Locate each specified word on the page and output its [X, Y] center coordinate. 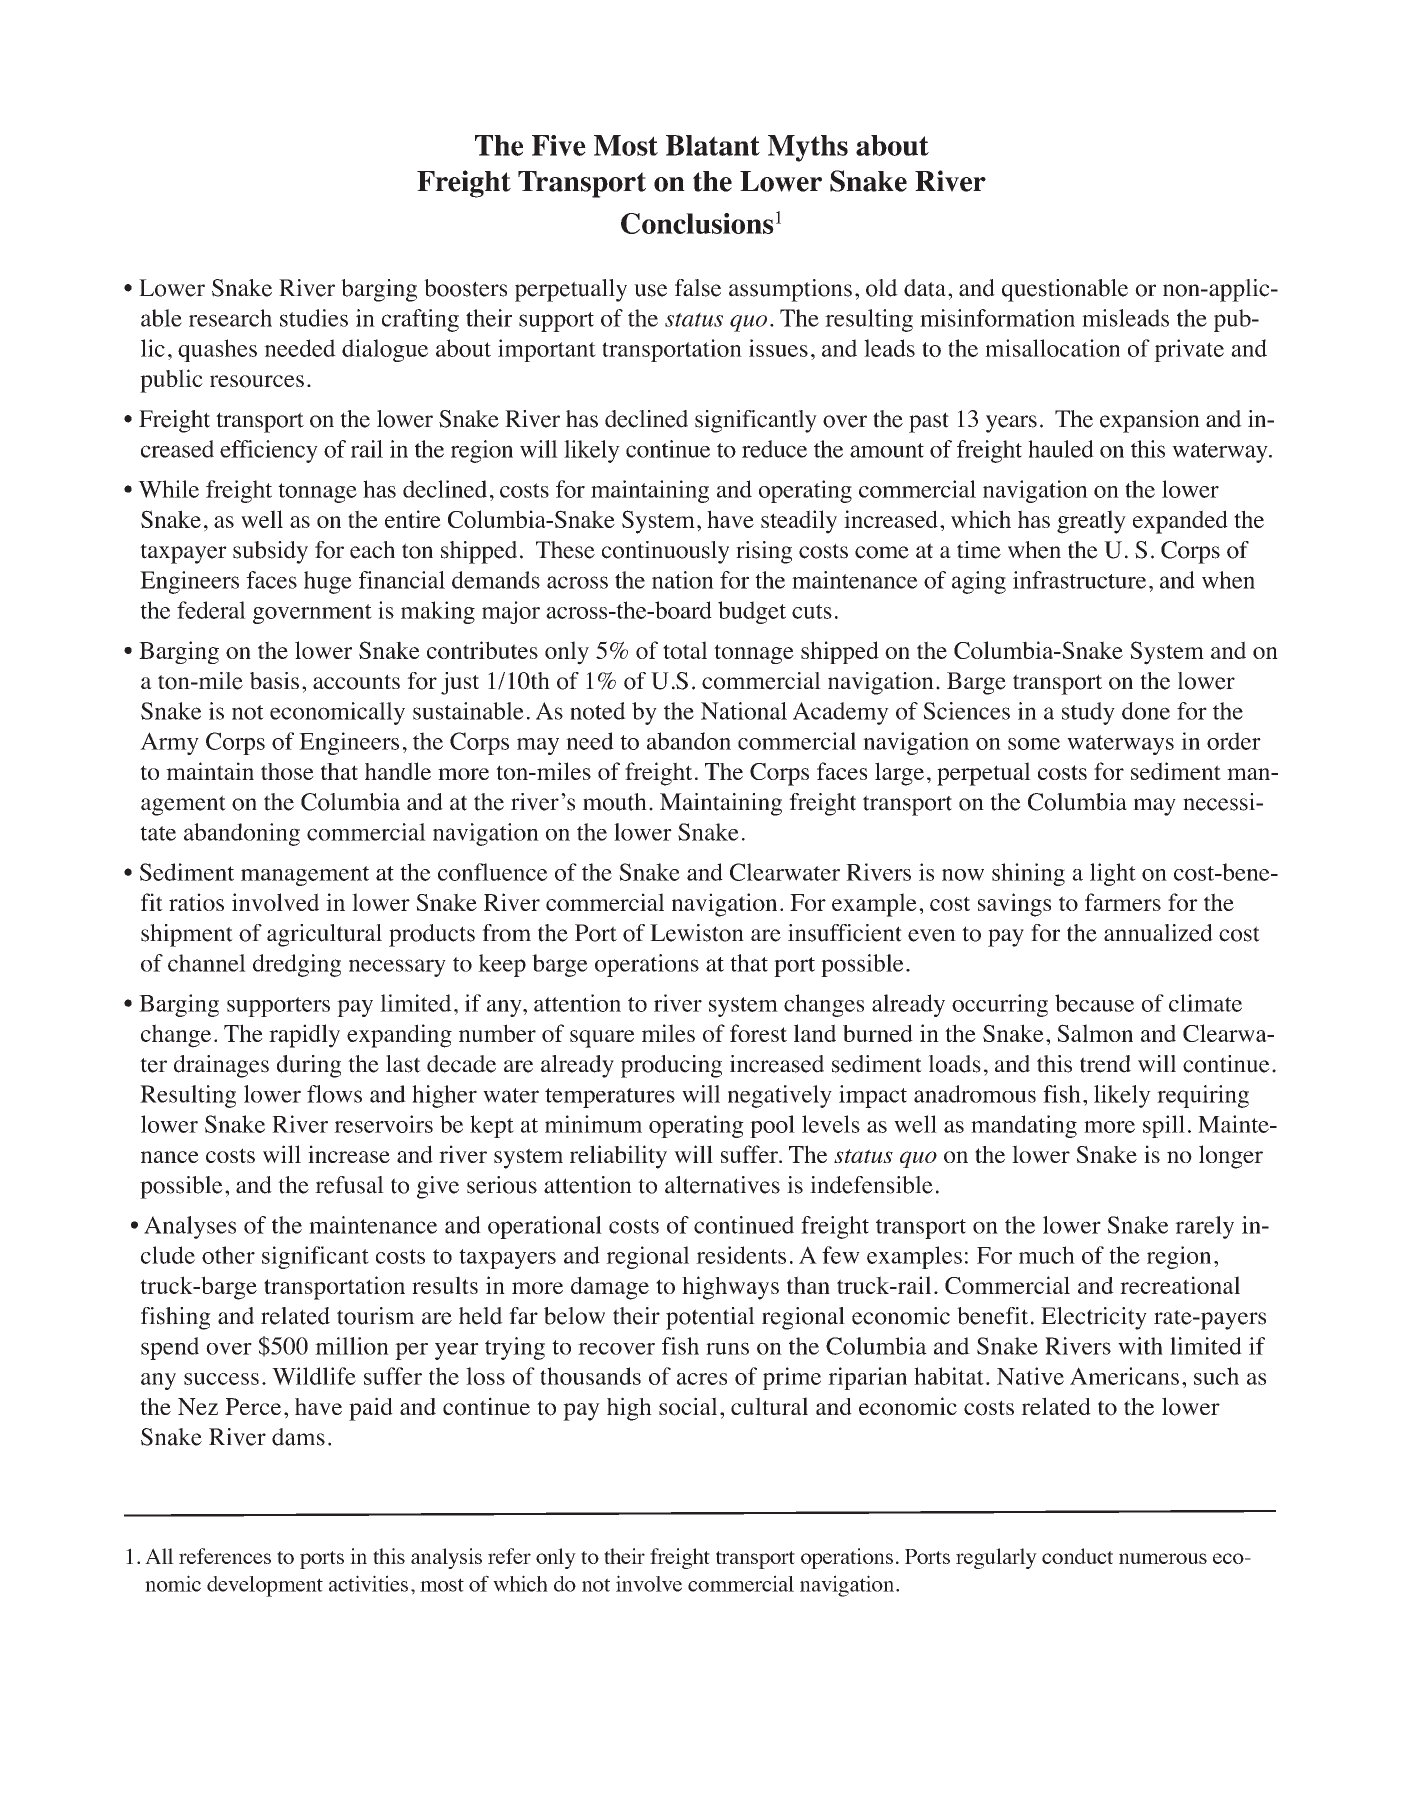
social [688, 1406]
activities [368, 1583]
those [287, 771]
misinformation [997, 318]
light [1113, 874]
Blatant [713, 145]
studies [314, 318]
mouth [615, 802]
